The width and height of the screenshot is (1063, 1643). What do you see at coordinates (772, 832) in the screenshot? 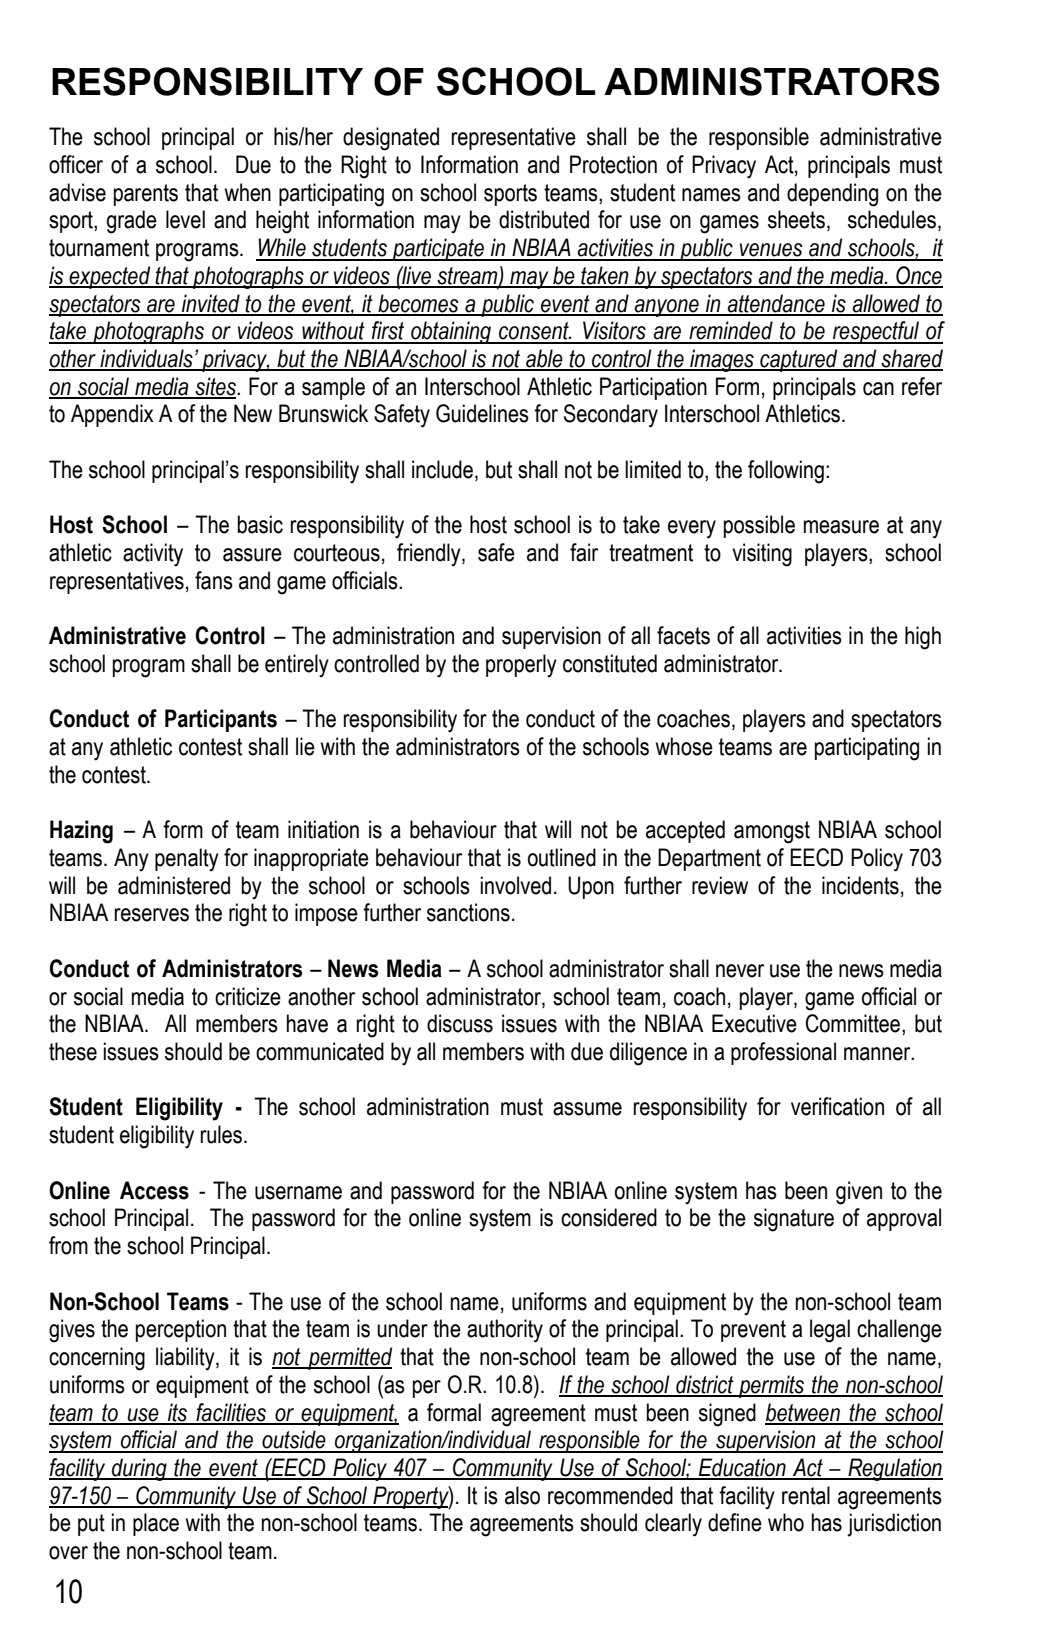
I see `amongst` at bounding box center [772, 832].
